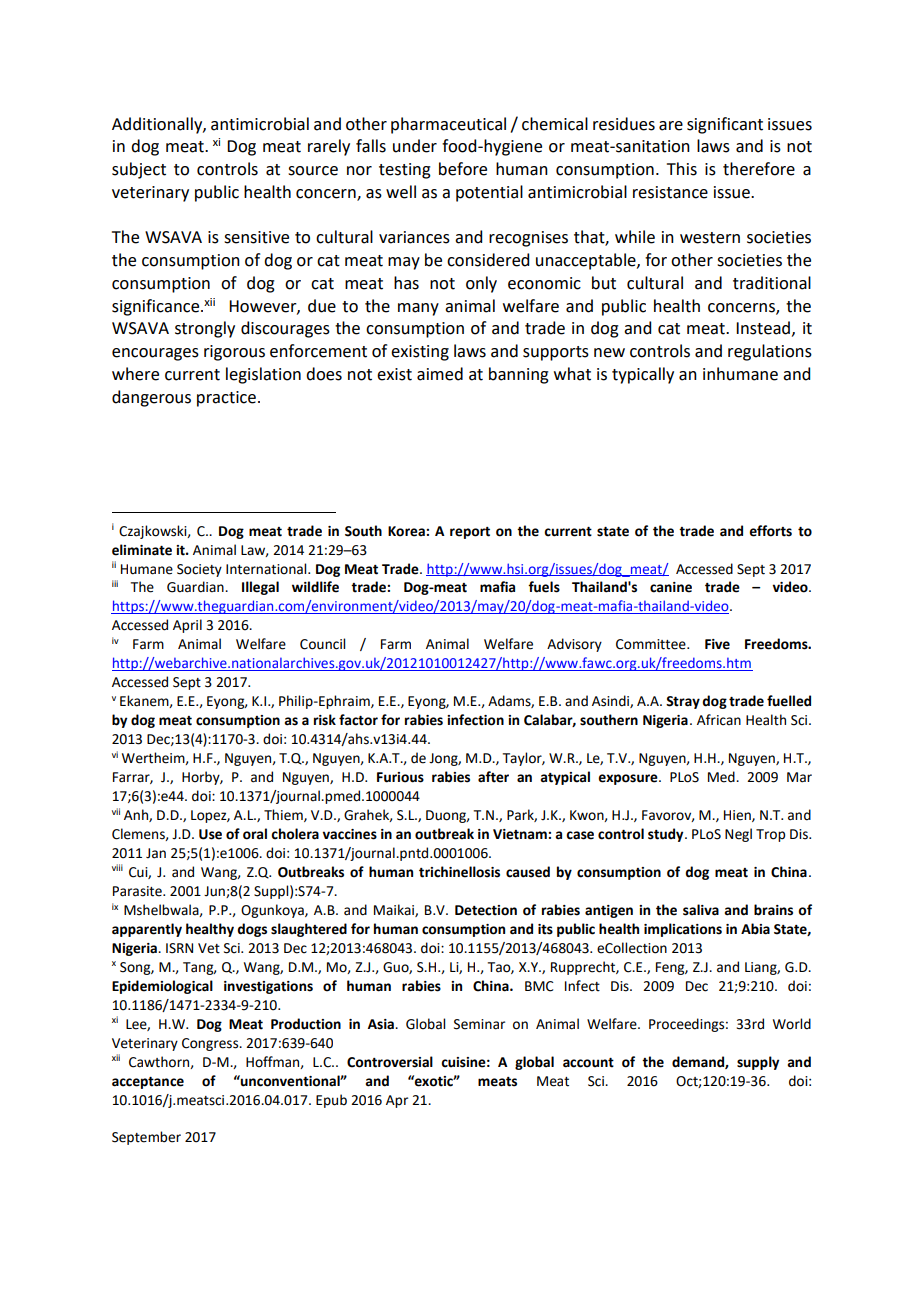 Image resolution: width=924 pixels, height=1308 pixels. What do you see at coordinates (187, 626) in the image?
I see `April` at bounding box center [187, 626].
